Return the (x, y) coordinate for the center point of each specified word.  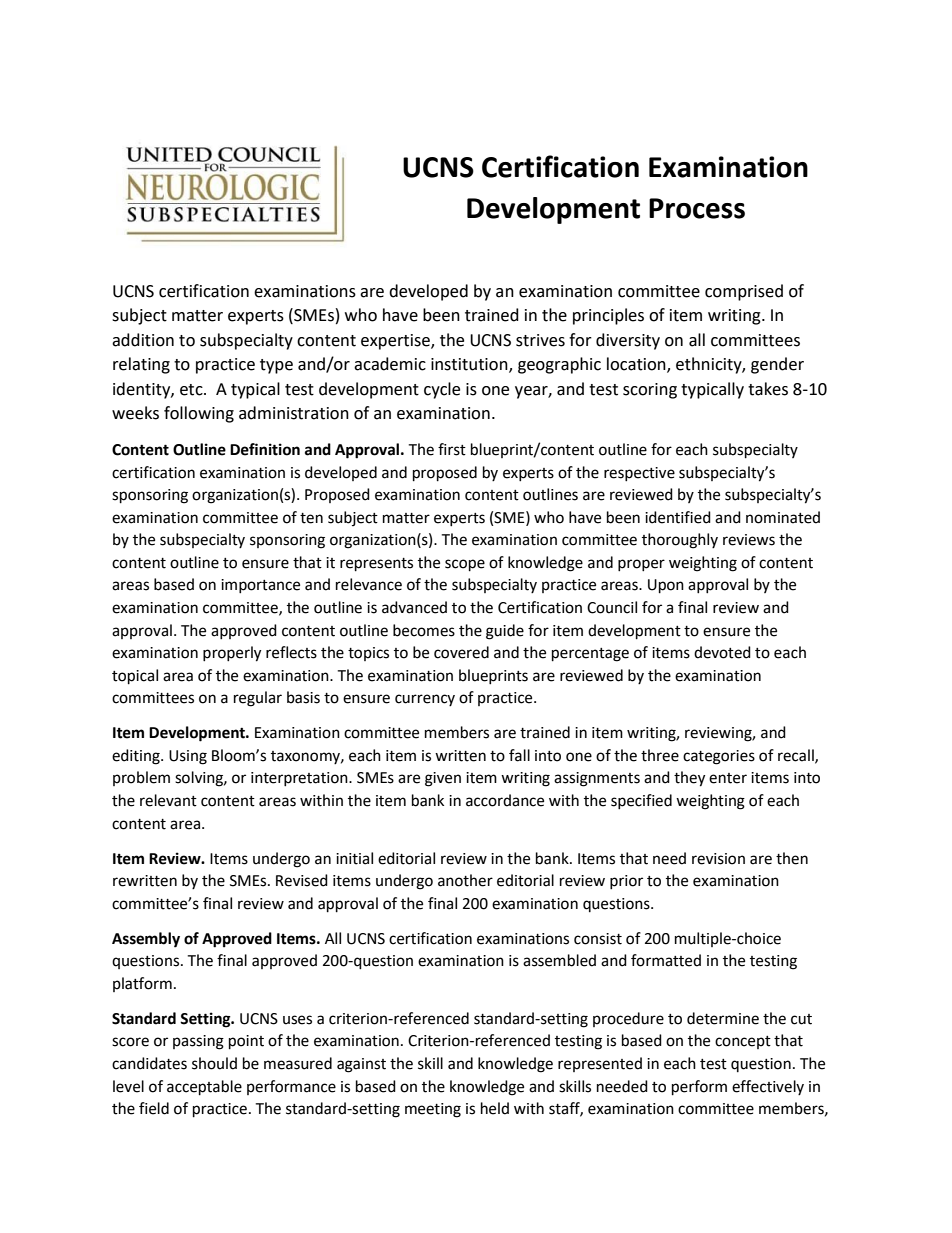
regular (258, 699)
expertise (396, 342)
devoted (722, 652)
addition (143, 340)
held (495, 1108)
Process (697, 208)
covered (461, 652)
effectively (768, 1087)
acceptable (204, 1088)
